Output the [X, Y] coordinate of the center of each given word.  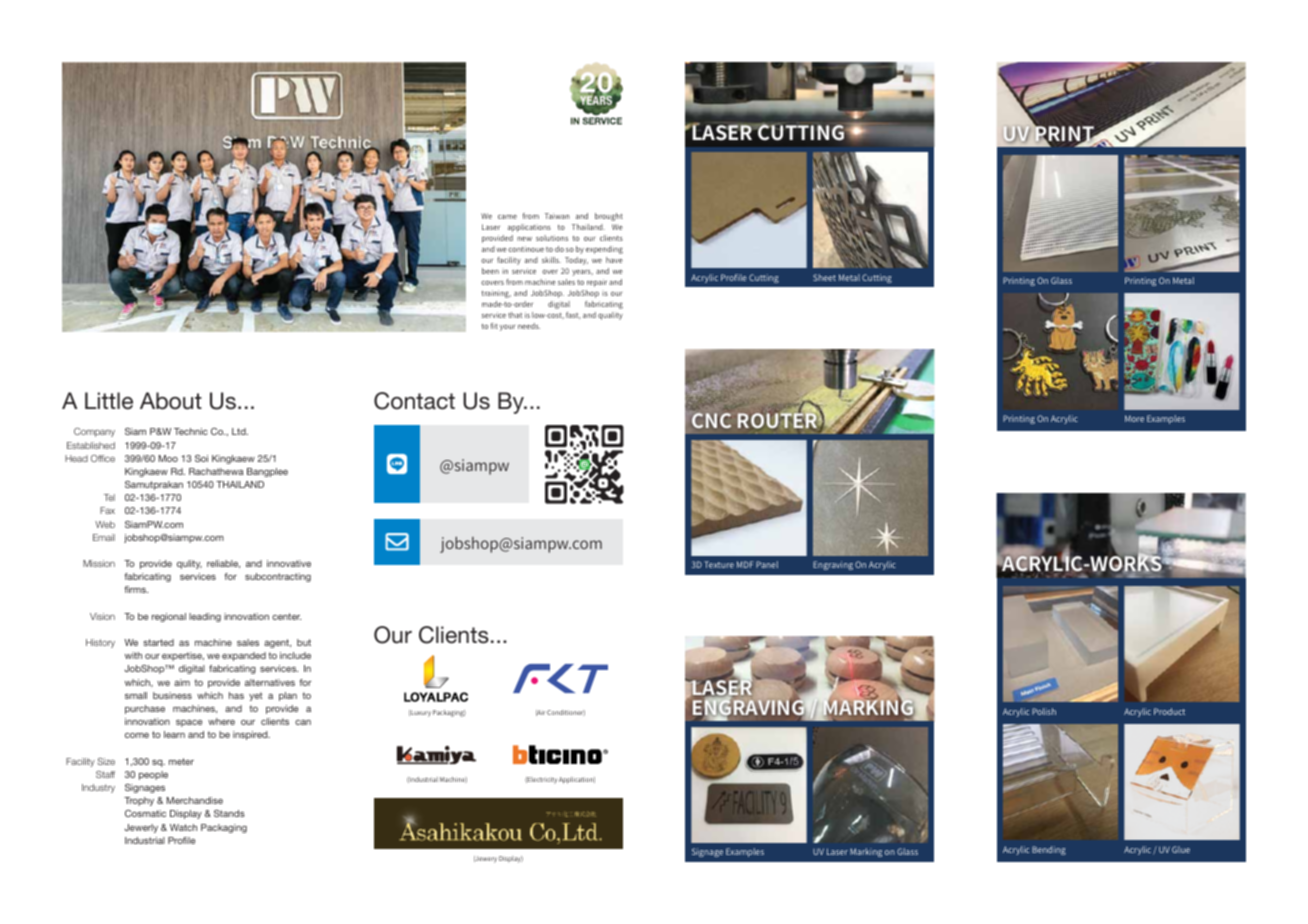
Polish [1044, 711]
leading [205, 617]
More [1134, 418]
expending [604, 250]
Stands [229, 813]
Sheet [824, 277]
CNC [711, 420]
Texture [719, 564]
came [507, 217]
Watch [183, 827]
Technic [191, 431]
